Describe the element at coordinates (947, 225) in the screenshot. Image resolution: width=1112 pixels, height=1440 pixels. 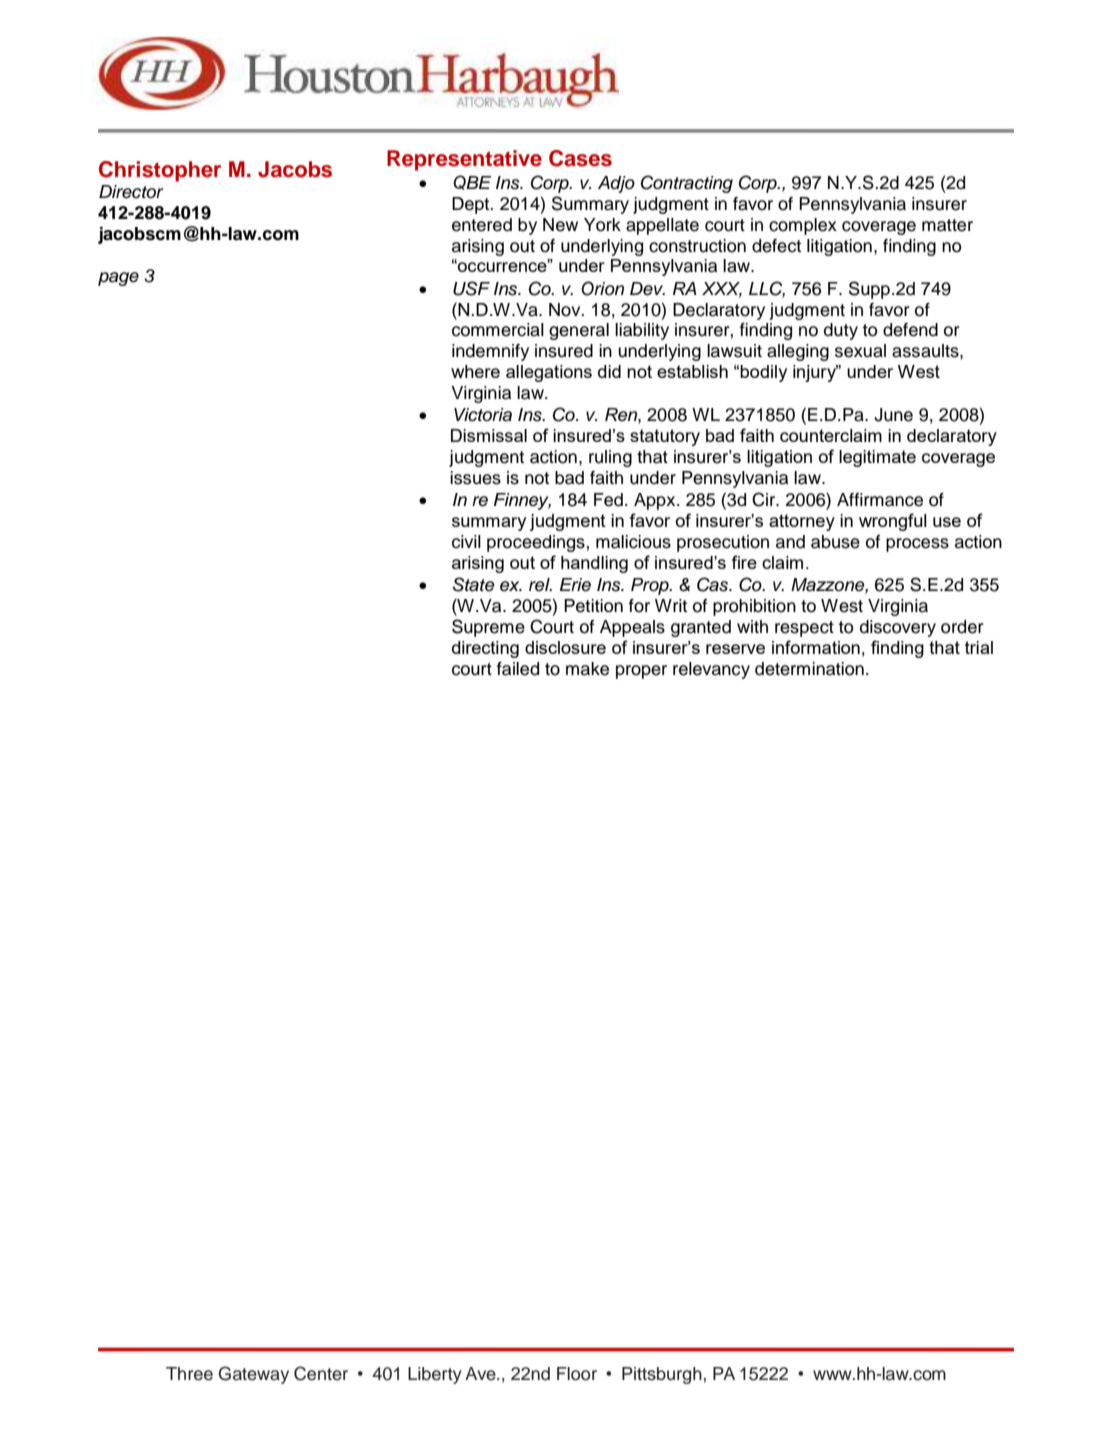
I see `matter` at that location.
